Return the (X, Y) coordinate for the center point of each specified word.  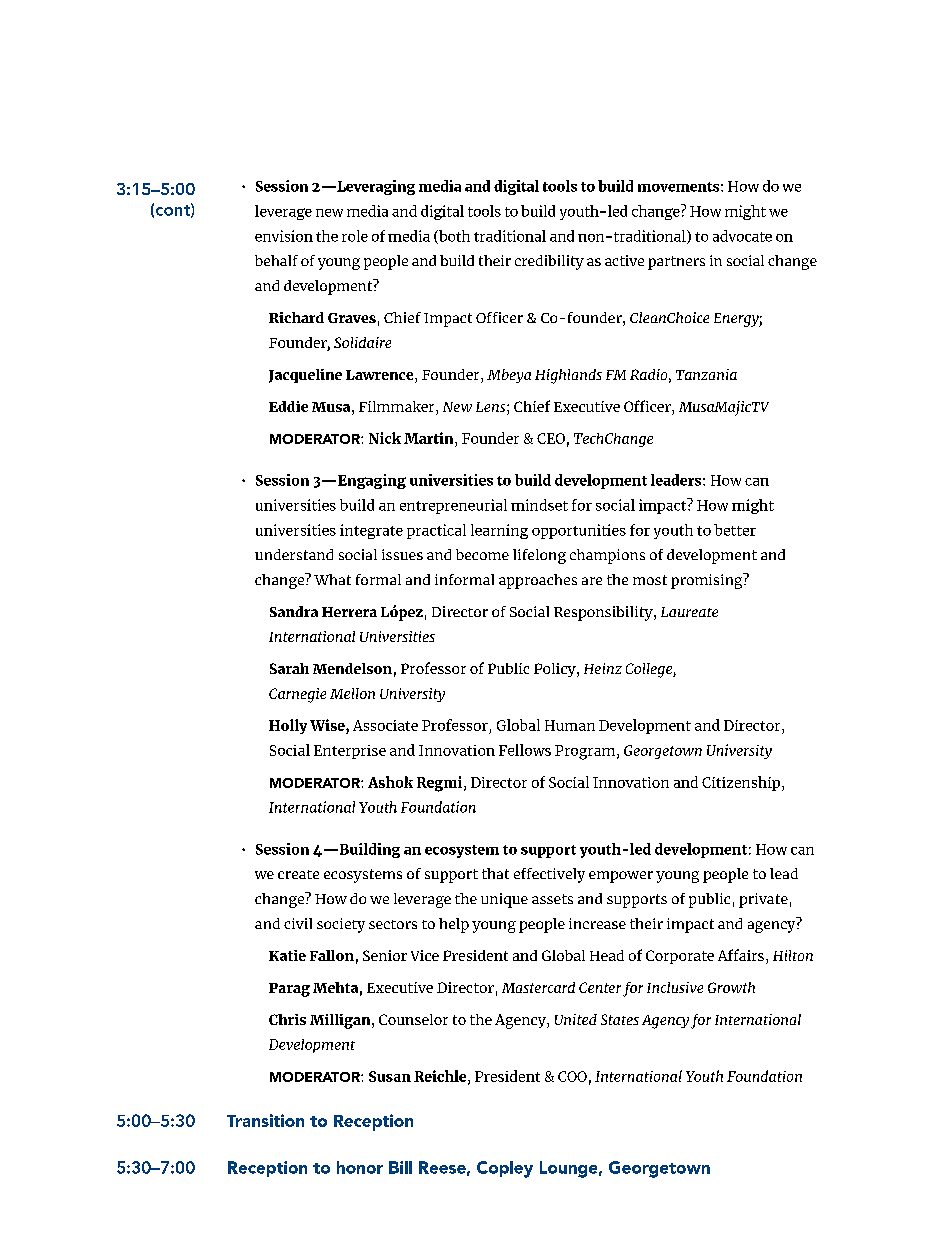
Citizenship (742, 783)
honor (360, 1167)
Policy (556, 670)
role (355, 236)
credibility (549, 262)
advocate (742, 236)
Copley (505, 1169)
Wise (328, 725)
